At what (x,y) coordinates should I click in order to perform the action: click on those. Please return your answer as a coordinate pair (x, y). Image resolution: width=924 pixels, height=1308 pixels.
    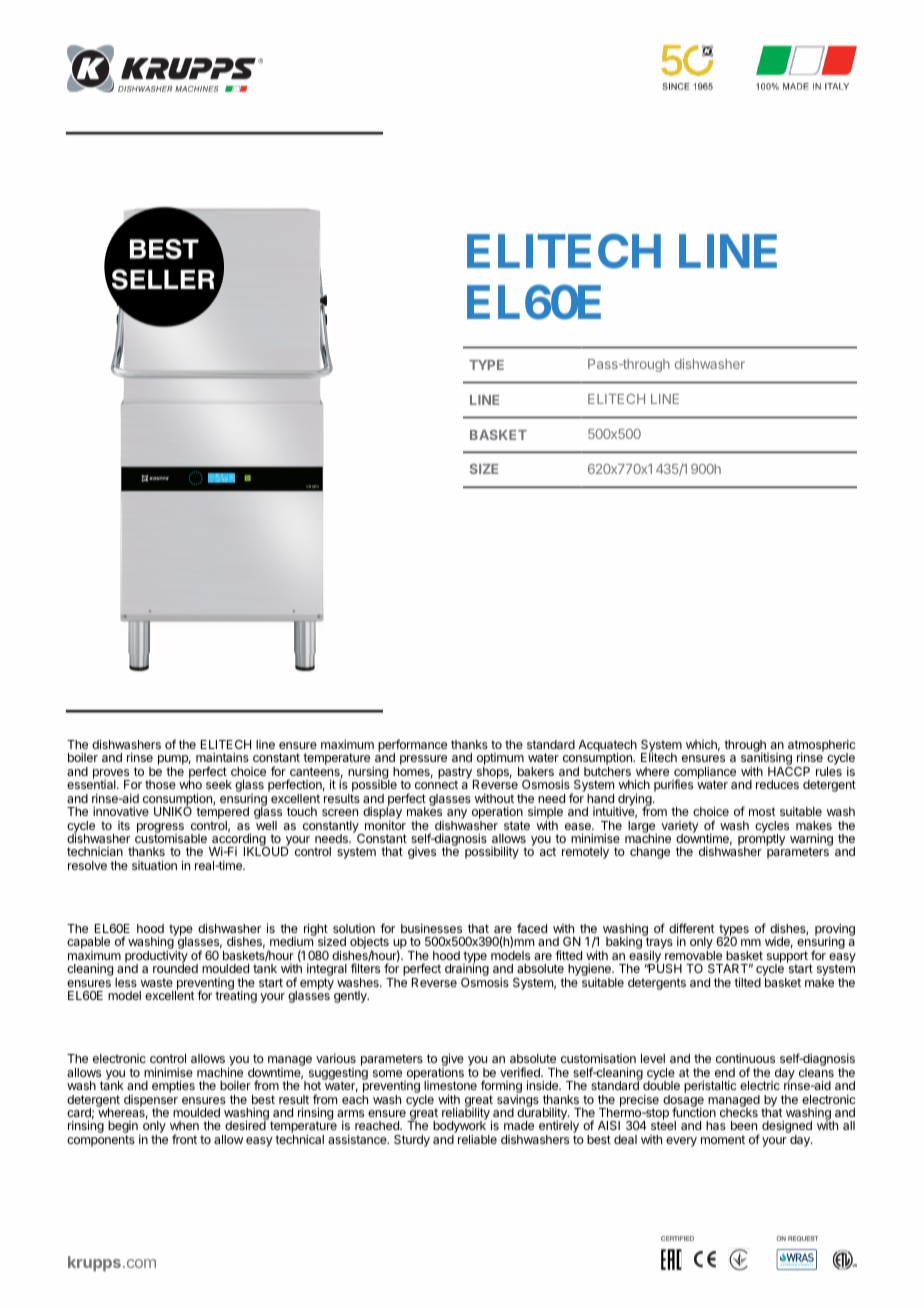
    Looking at the image, I should click on (160, 784).
